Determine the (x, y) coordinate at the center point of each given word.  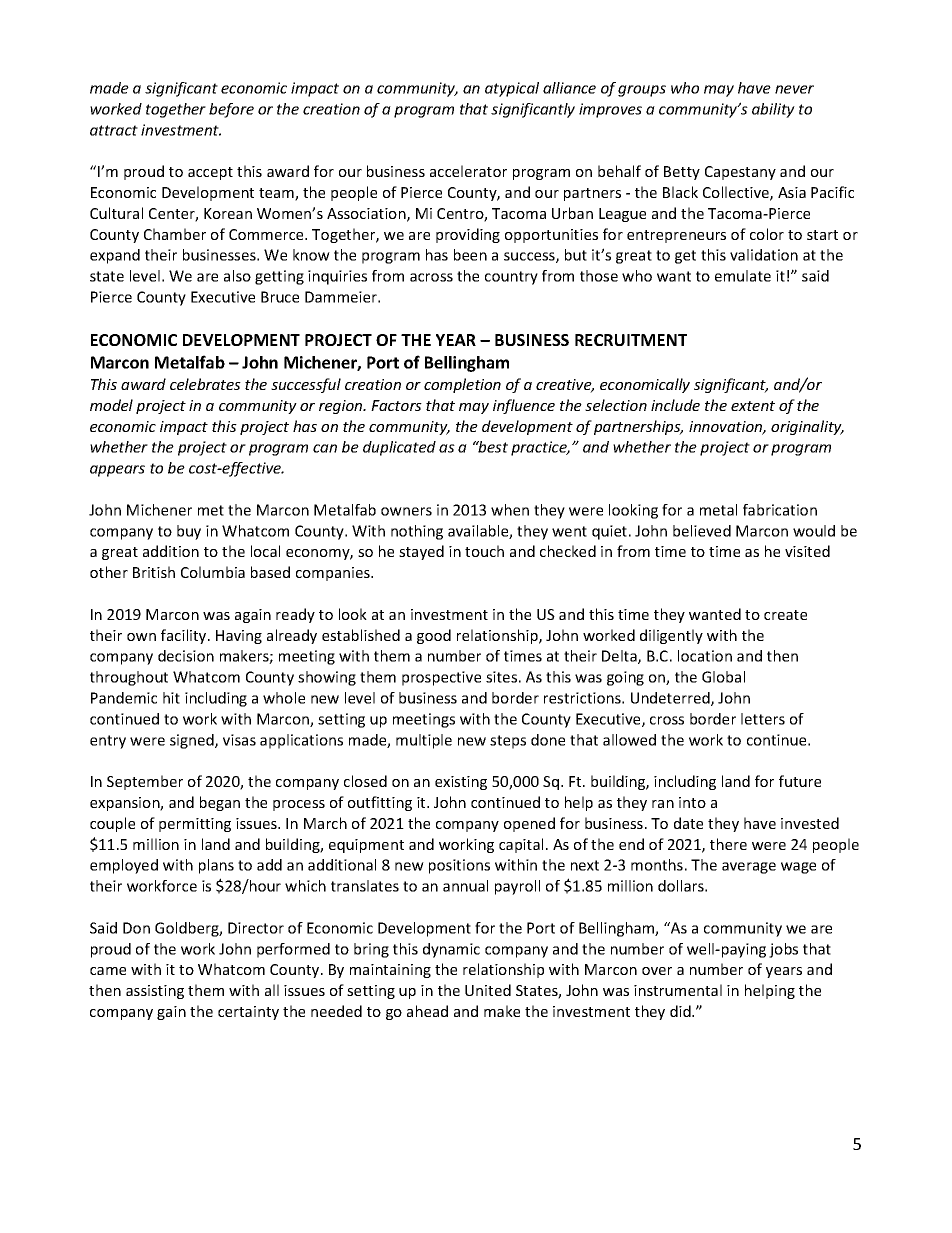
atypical (512, 89)
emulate (743, 276)
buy (189, 532)
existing (461, 783)
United (488, 990)
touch (484, 551)
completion (462, 385)
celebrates (205, 384)
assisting (155, 992)
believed (702, 531)
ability (773, 110)
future (800, 781)
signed (193, 741)
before (231, 110)
